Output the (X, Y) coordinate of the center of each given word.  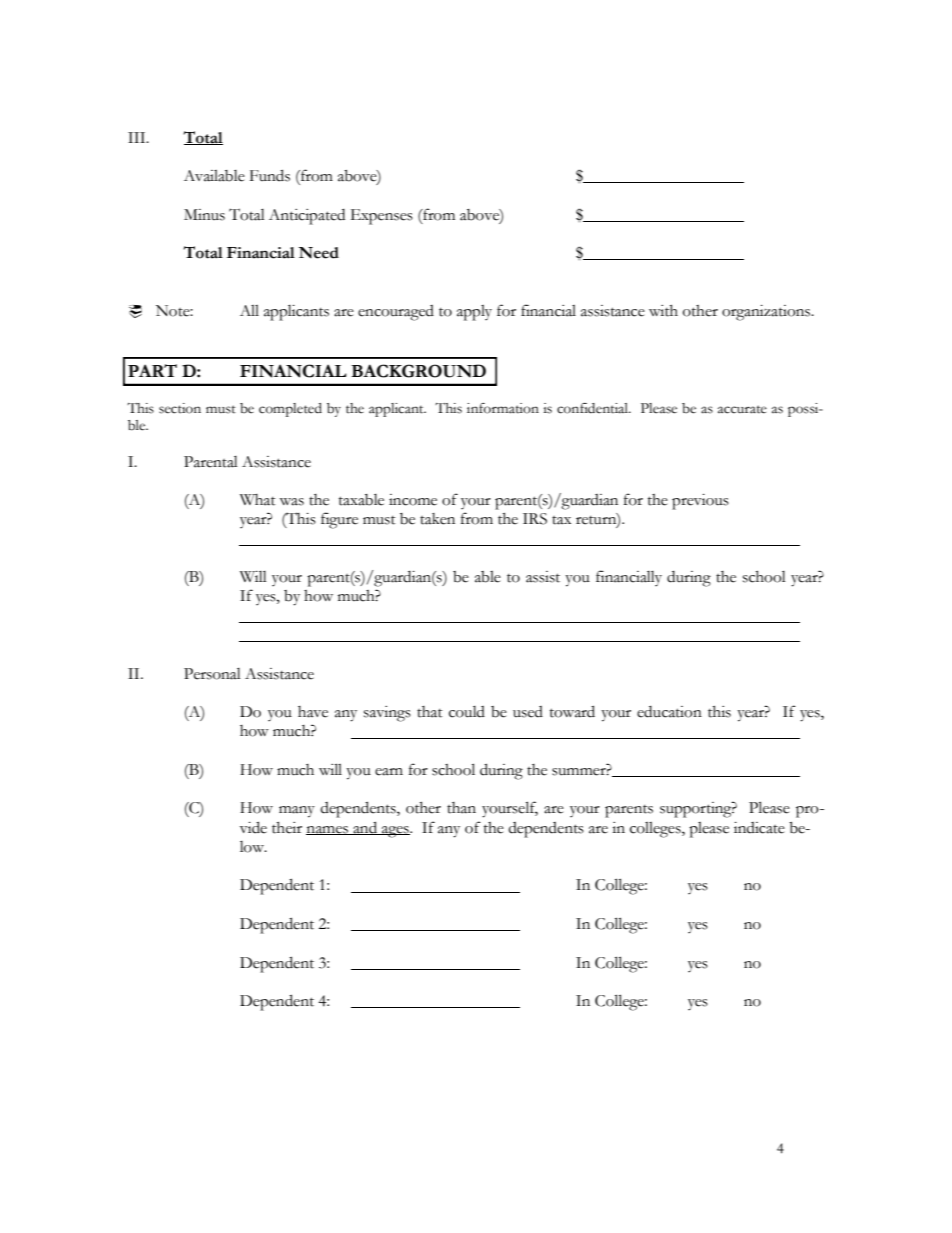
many (297, 812)
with (663, 311)
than (461, 808)
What (258, 500)
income (413, 500)
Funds (270, 175)
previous (700, 502)
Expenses (382, 217)
